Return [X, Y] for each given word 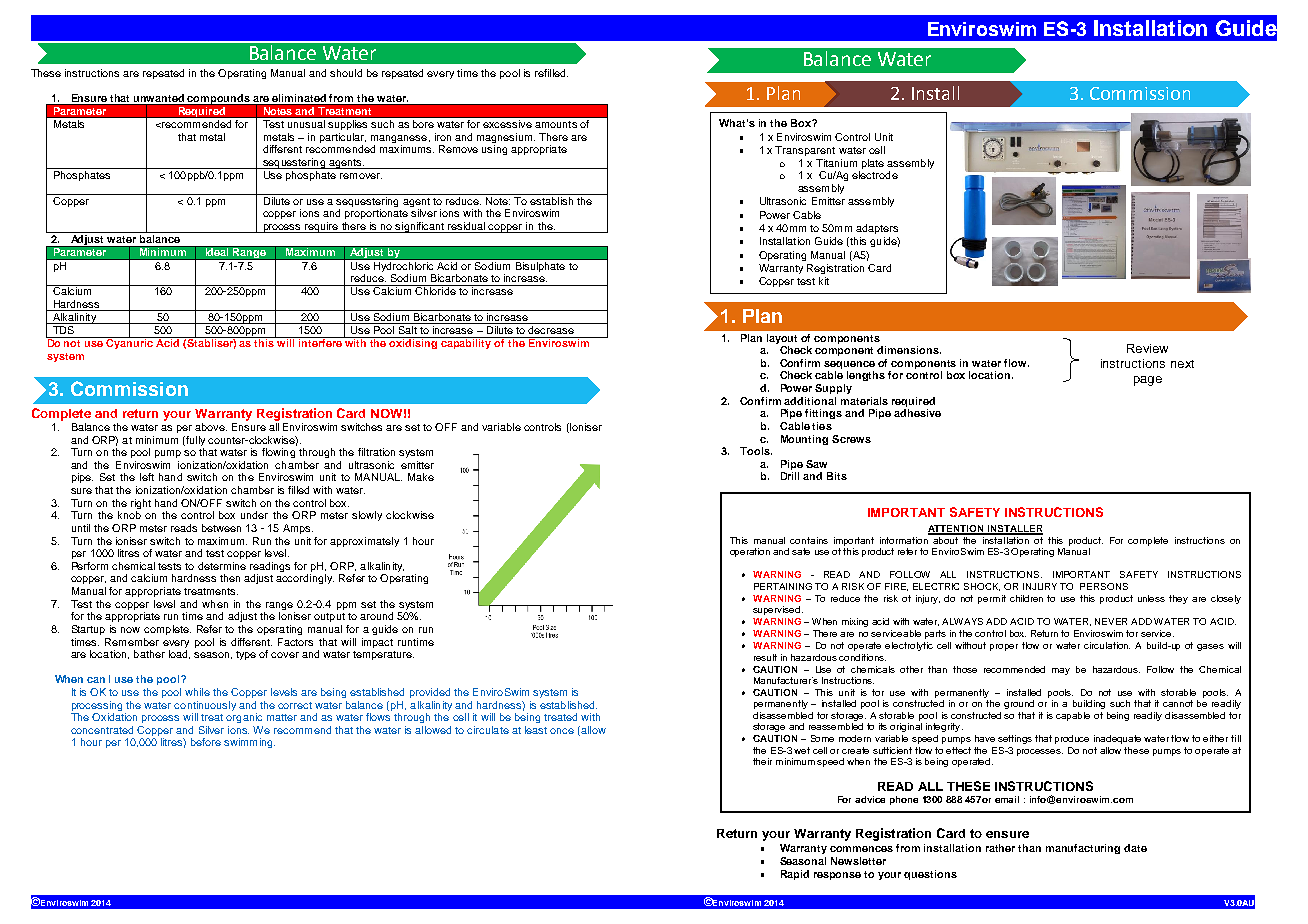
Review [1147, 348]
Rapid [795, 875]
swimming [249, 743]
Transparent [805, 151]
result [765, 657]
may [1061, 671]
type [246, 655]
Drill [790, 476]
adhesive [917, 413]
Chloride [436, 290]
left [147, 477]
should [346, 73]
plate [873, 164]
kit [824, 281]
